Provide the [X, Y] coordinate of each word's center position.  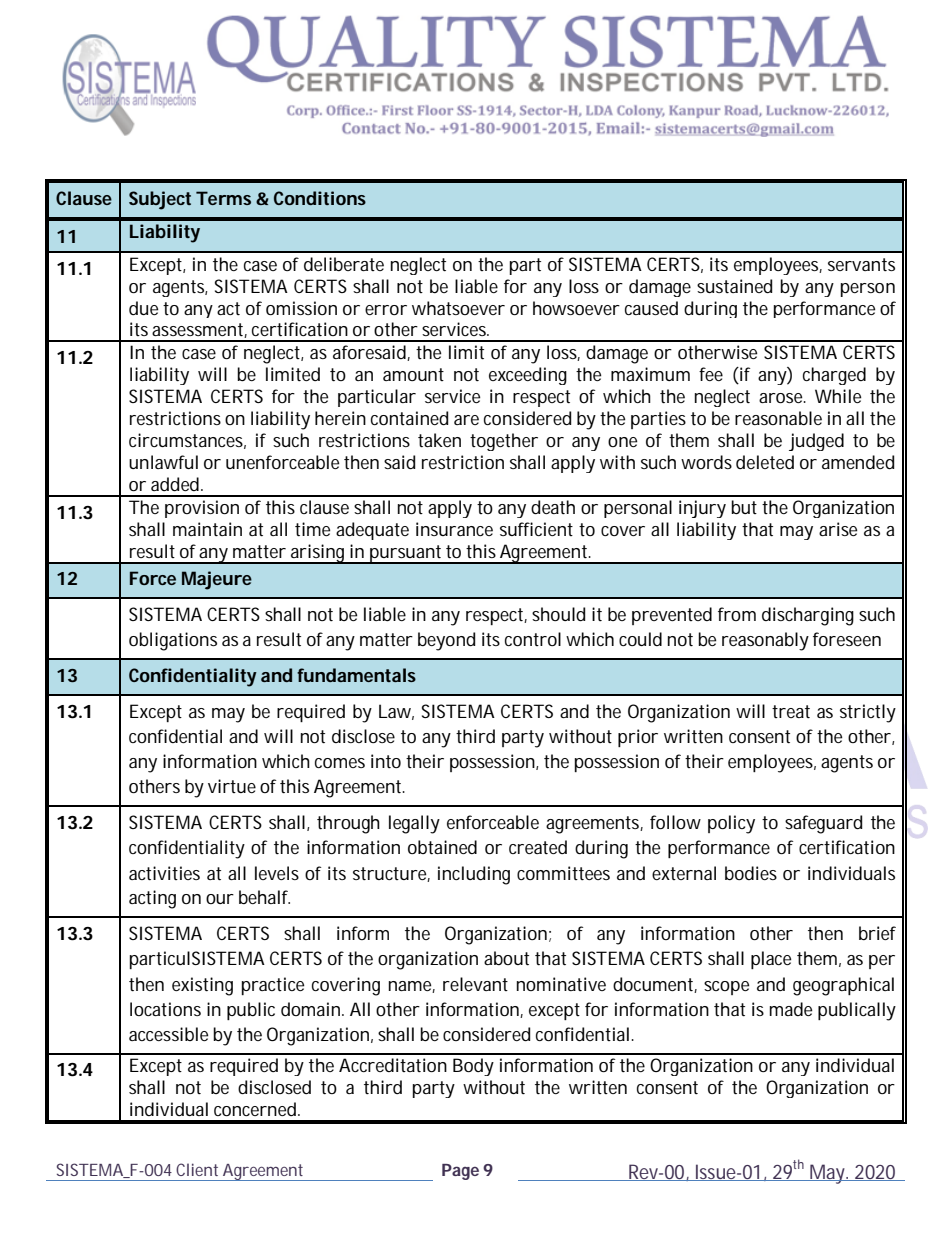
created [538, 847]
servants [861, 264]
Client [197, 1169]
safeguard [823, 824]
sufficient [536, 529]
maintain [207, 529]
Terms [223, 198]
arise [838, 529]
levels [277, 873]
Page [460, 1172]
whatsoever [458, 308]
